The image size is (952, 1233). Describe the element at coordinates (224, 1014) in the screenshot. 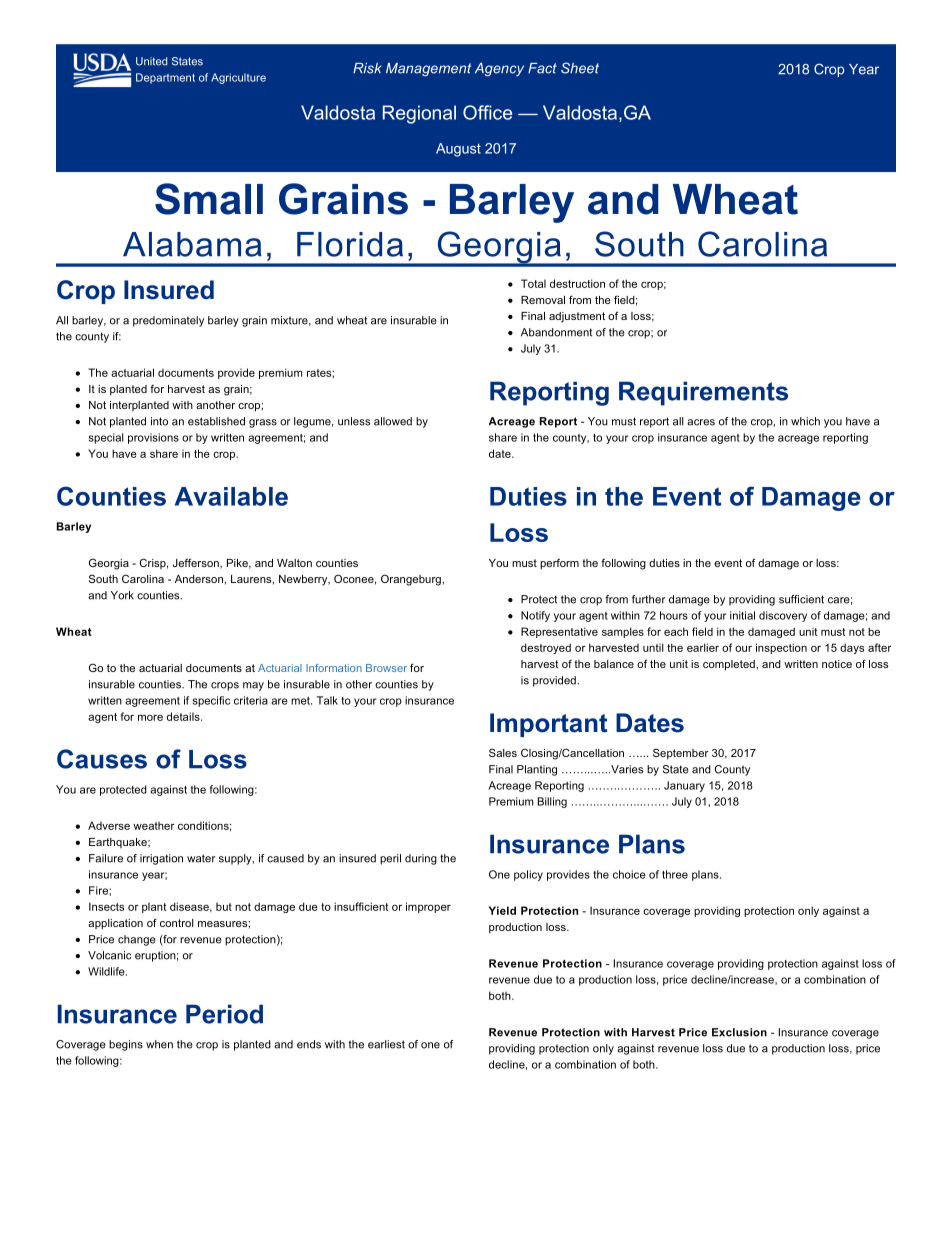

I see `Period` at that location.
